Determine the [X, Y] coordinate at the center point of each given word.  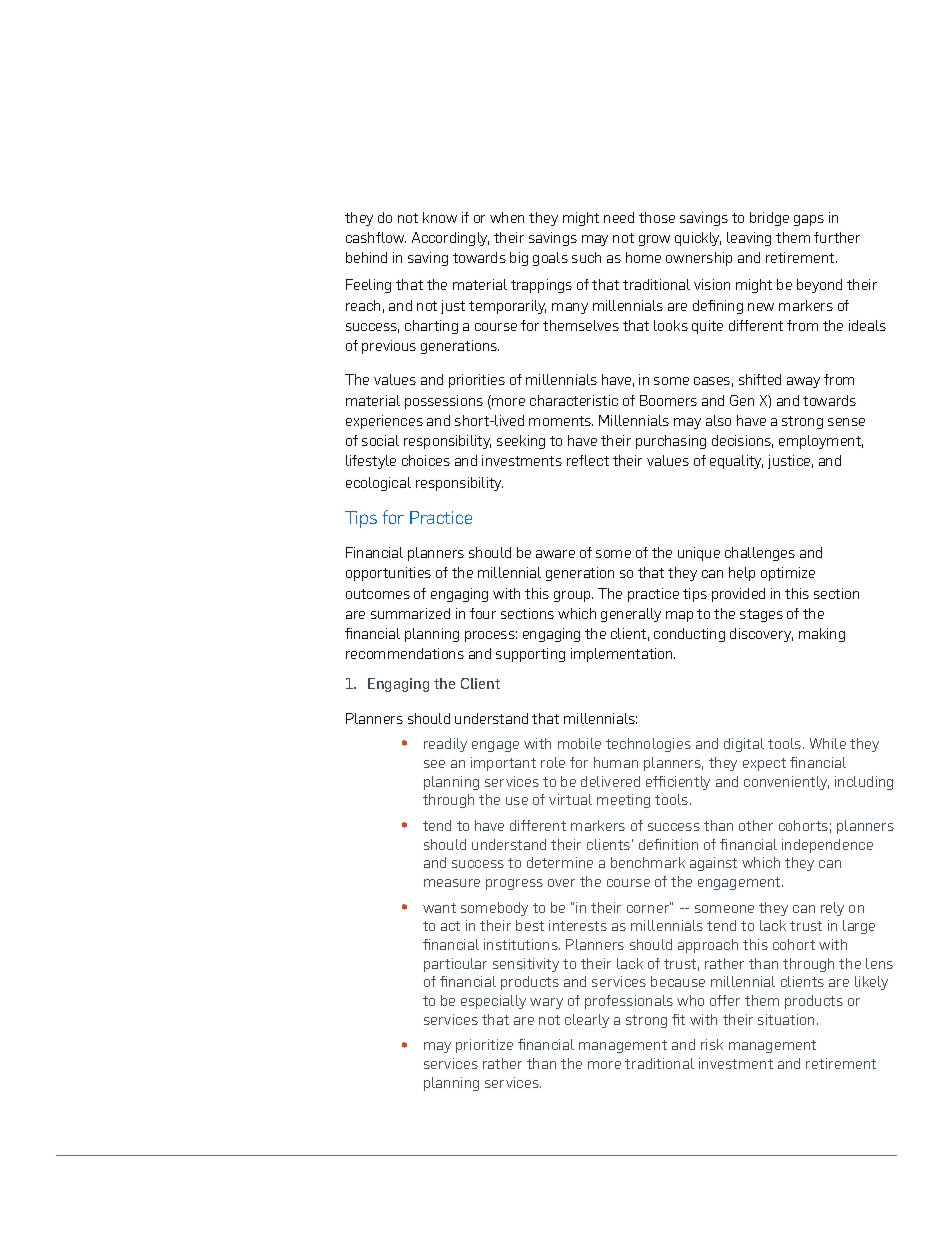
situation [786, 1019]
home [643, 257]
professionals [629, 1002]
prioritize [484, 1046]
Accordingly [450, 239]
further [837, 237]
